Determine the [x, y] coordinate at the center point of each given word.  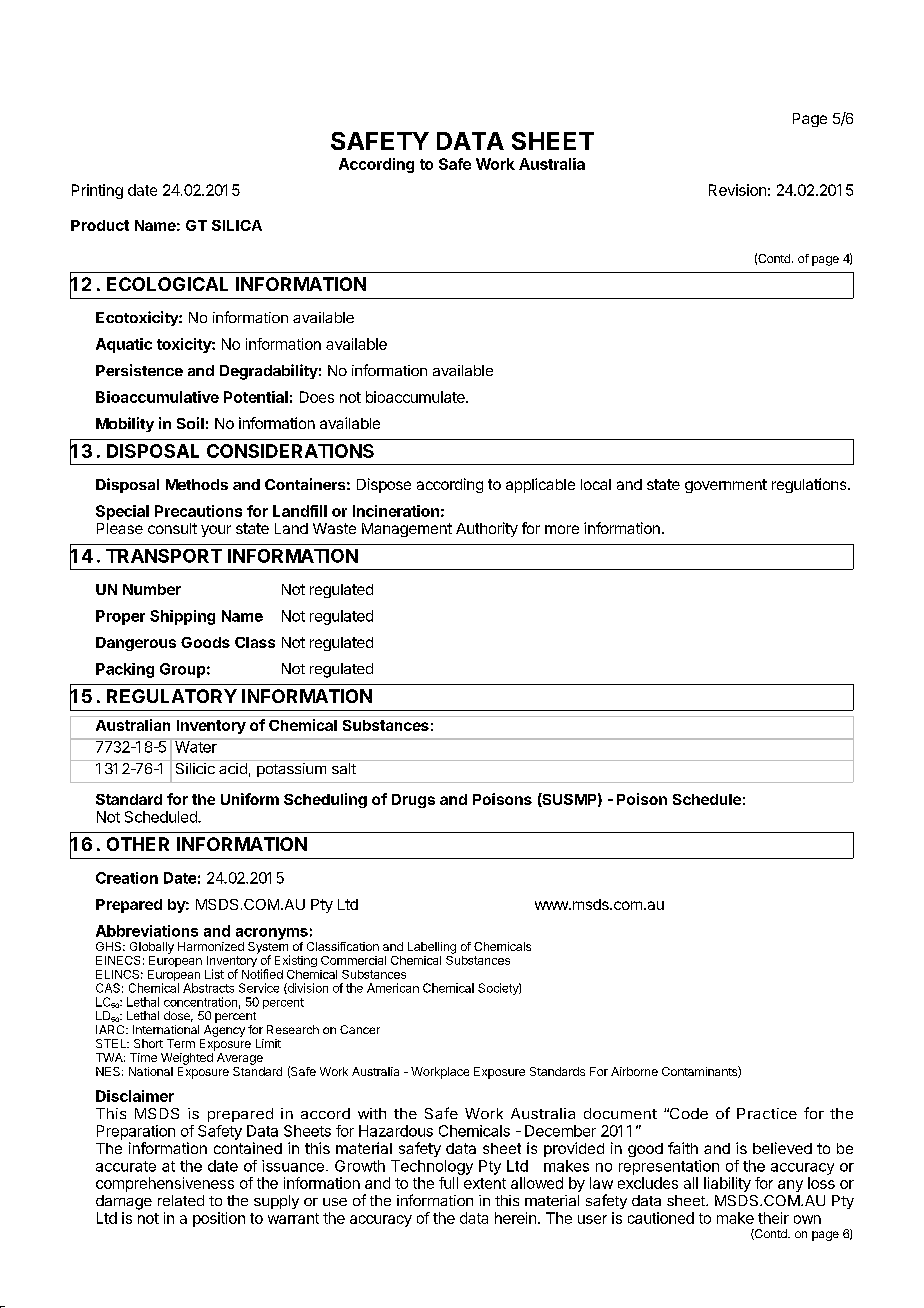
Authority [487, 529]
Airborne [634, 1071]
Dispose [384, 485]
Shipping [182, 617]
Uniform [250, 799]
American [393, 988]
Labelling [432, 948]
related [181, 1200]
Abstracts [208, 988]
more [562, 529]
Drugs [413, 801]
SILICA [237, 225]
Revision [737, 190]
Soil [190, 423]
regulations [810, 485]
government [726, 486]
